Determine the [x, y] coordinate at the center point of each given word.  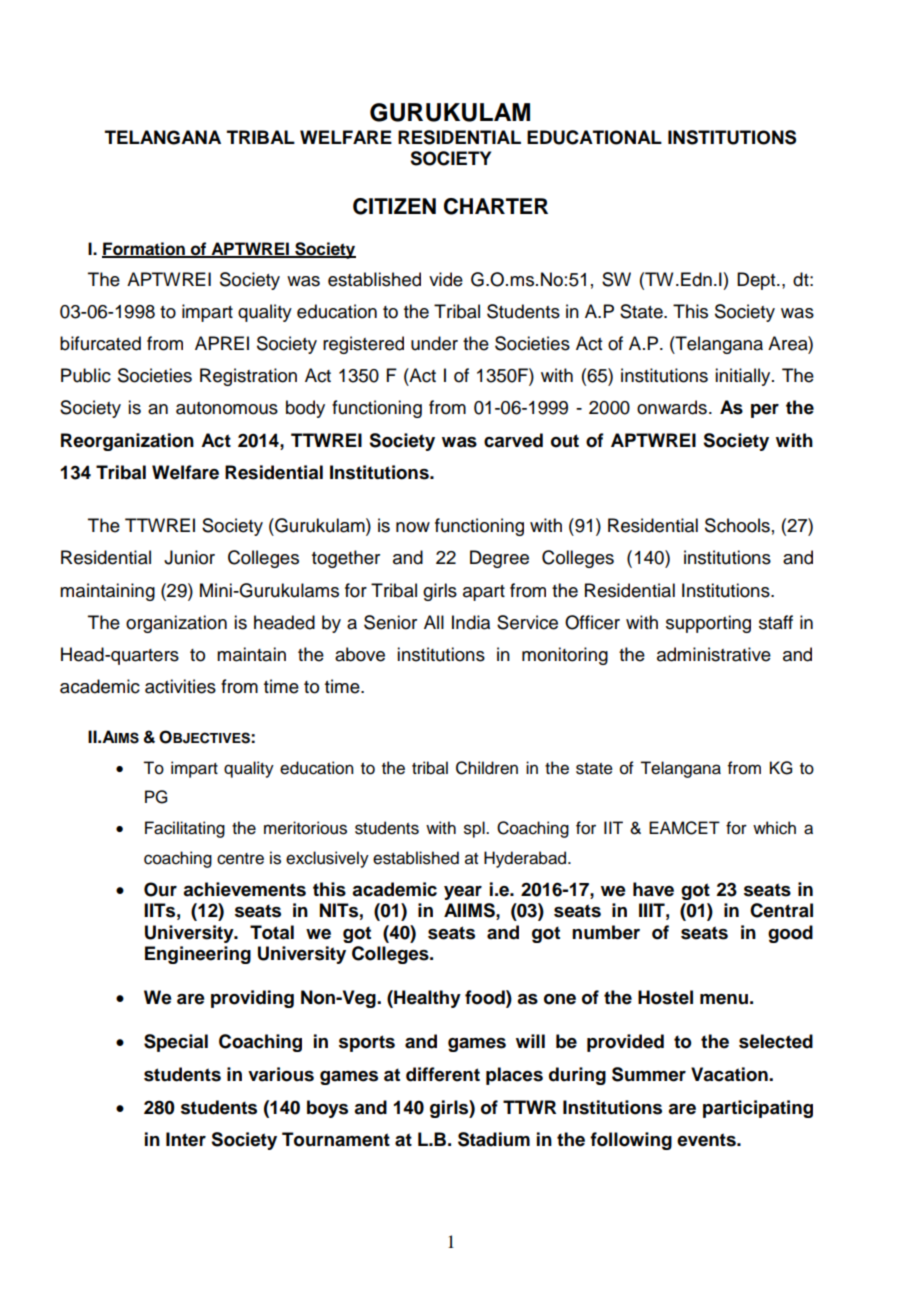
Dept [757, 281]
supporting [708, 624]
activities [180, 686]
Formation [144, 249]
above [360, 654]
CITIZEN [394, 206]
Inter [186, 1139]
